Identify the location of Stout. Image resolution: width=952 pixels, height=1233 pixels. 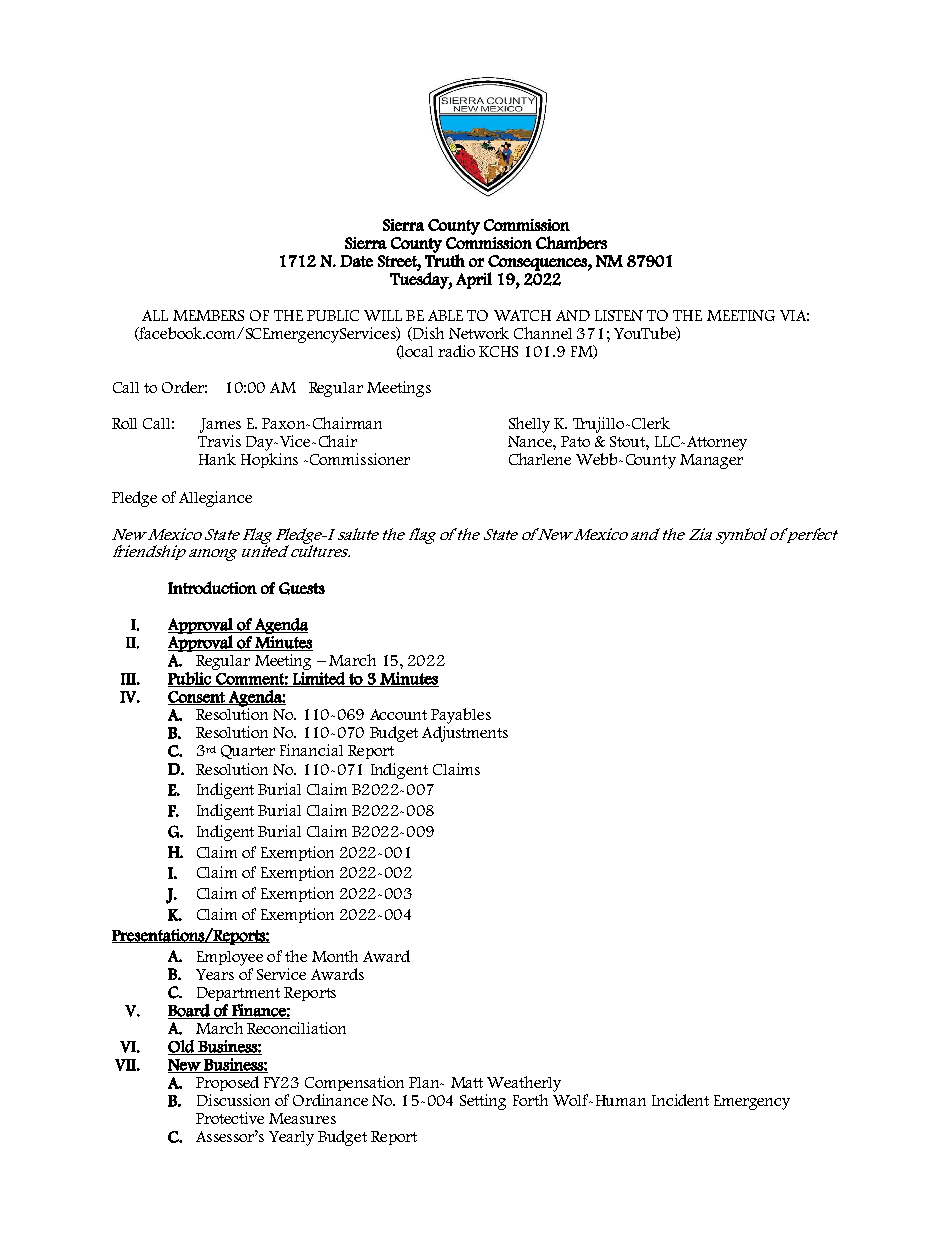
(628, 441).
